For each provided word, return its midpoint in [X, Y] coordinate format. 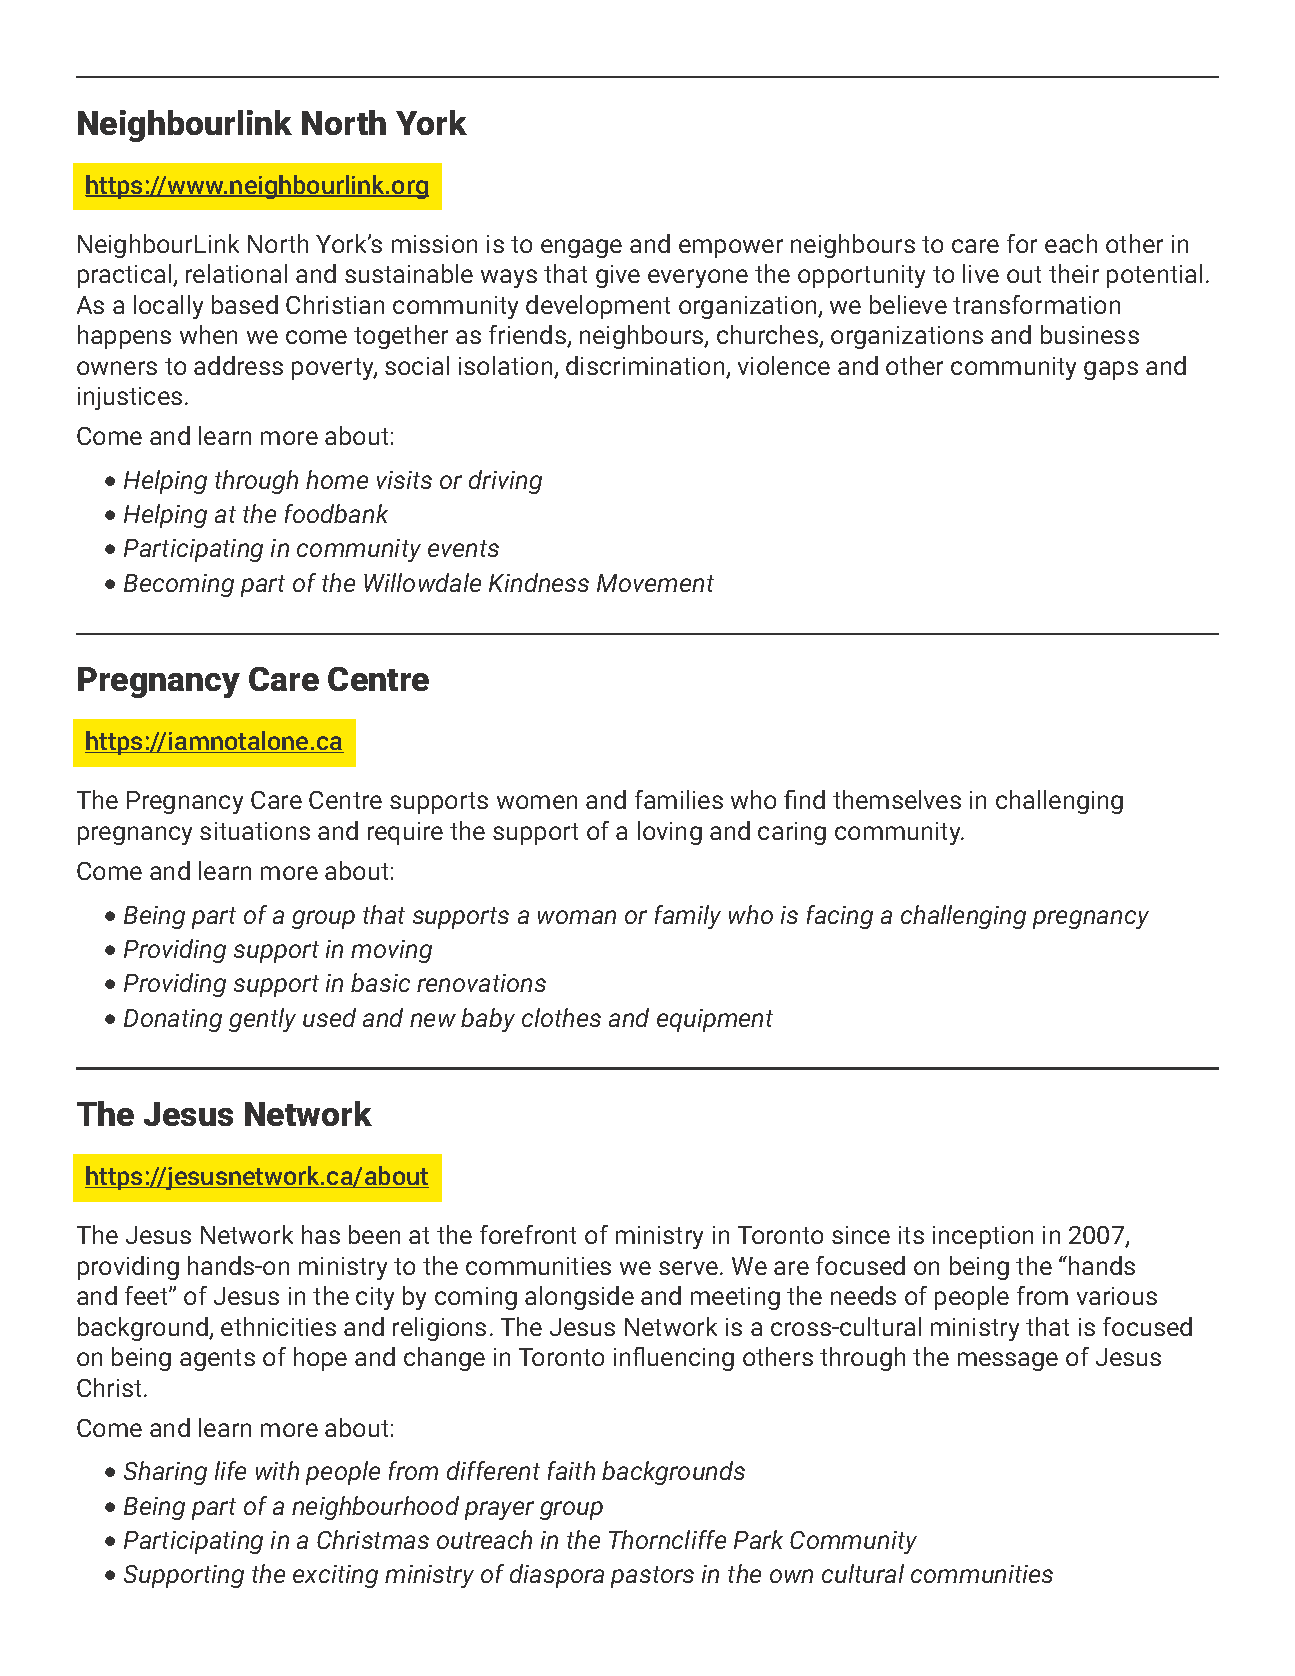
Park [758, 1539]
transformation [1036, 304]
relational [236, 273]
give [618, 276]
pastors [652, 1577]
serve [690, 1268]
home [337, 479]
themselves [897, 799]
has [321, 1234]
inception [983, 1237]
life [230, 1470]
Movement [655, 583]
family [688, 917]
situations [255, 831]
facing [840, 917]
